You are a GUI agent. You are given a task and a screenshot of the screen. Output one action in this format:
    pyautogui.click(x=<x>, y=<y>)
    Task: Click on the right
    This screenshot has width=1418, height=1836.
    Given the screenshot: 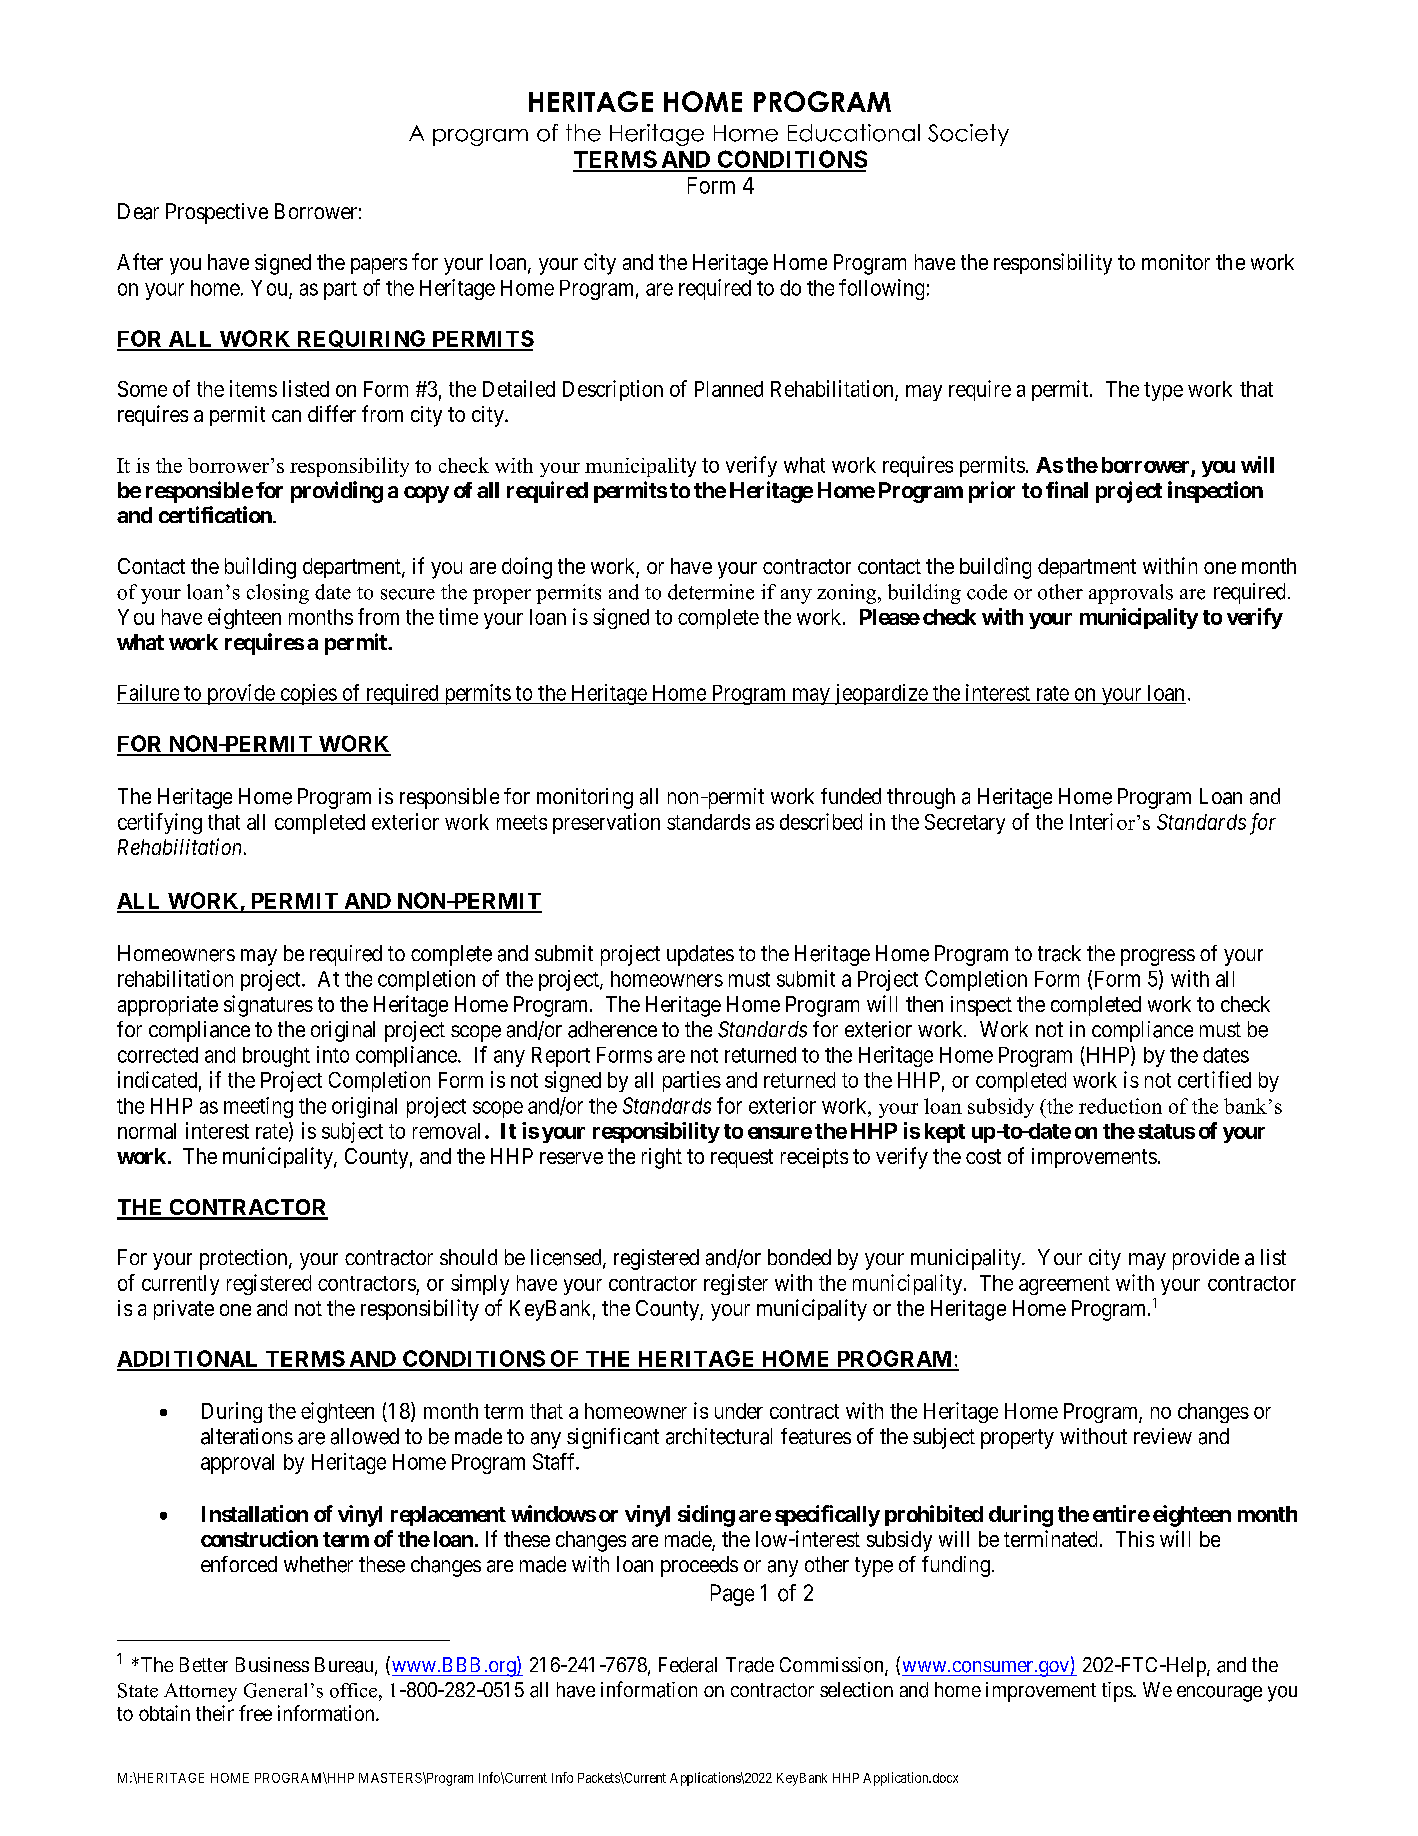 What is the action you would take?
    pyautogui.click(x=662, y=1158)
